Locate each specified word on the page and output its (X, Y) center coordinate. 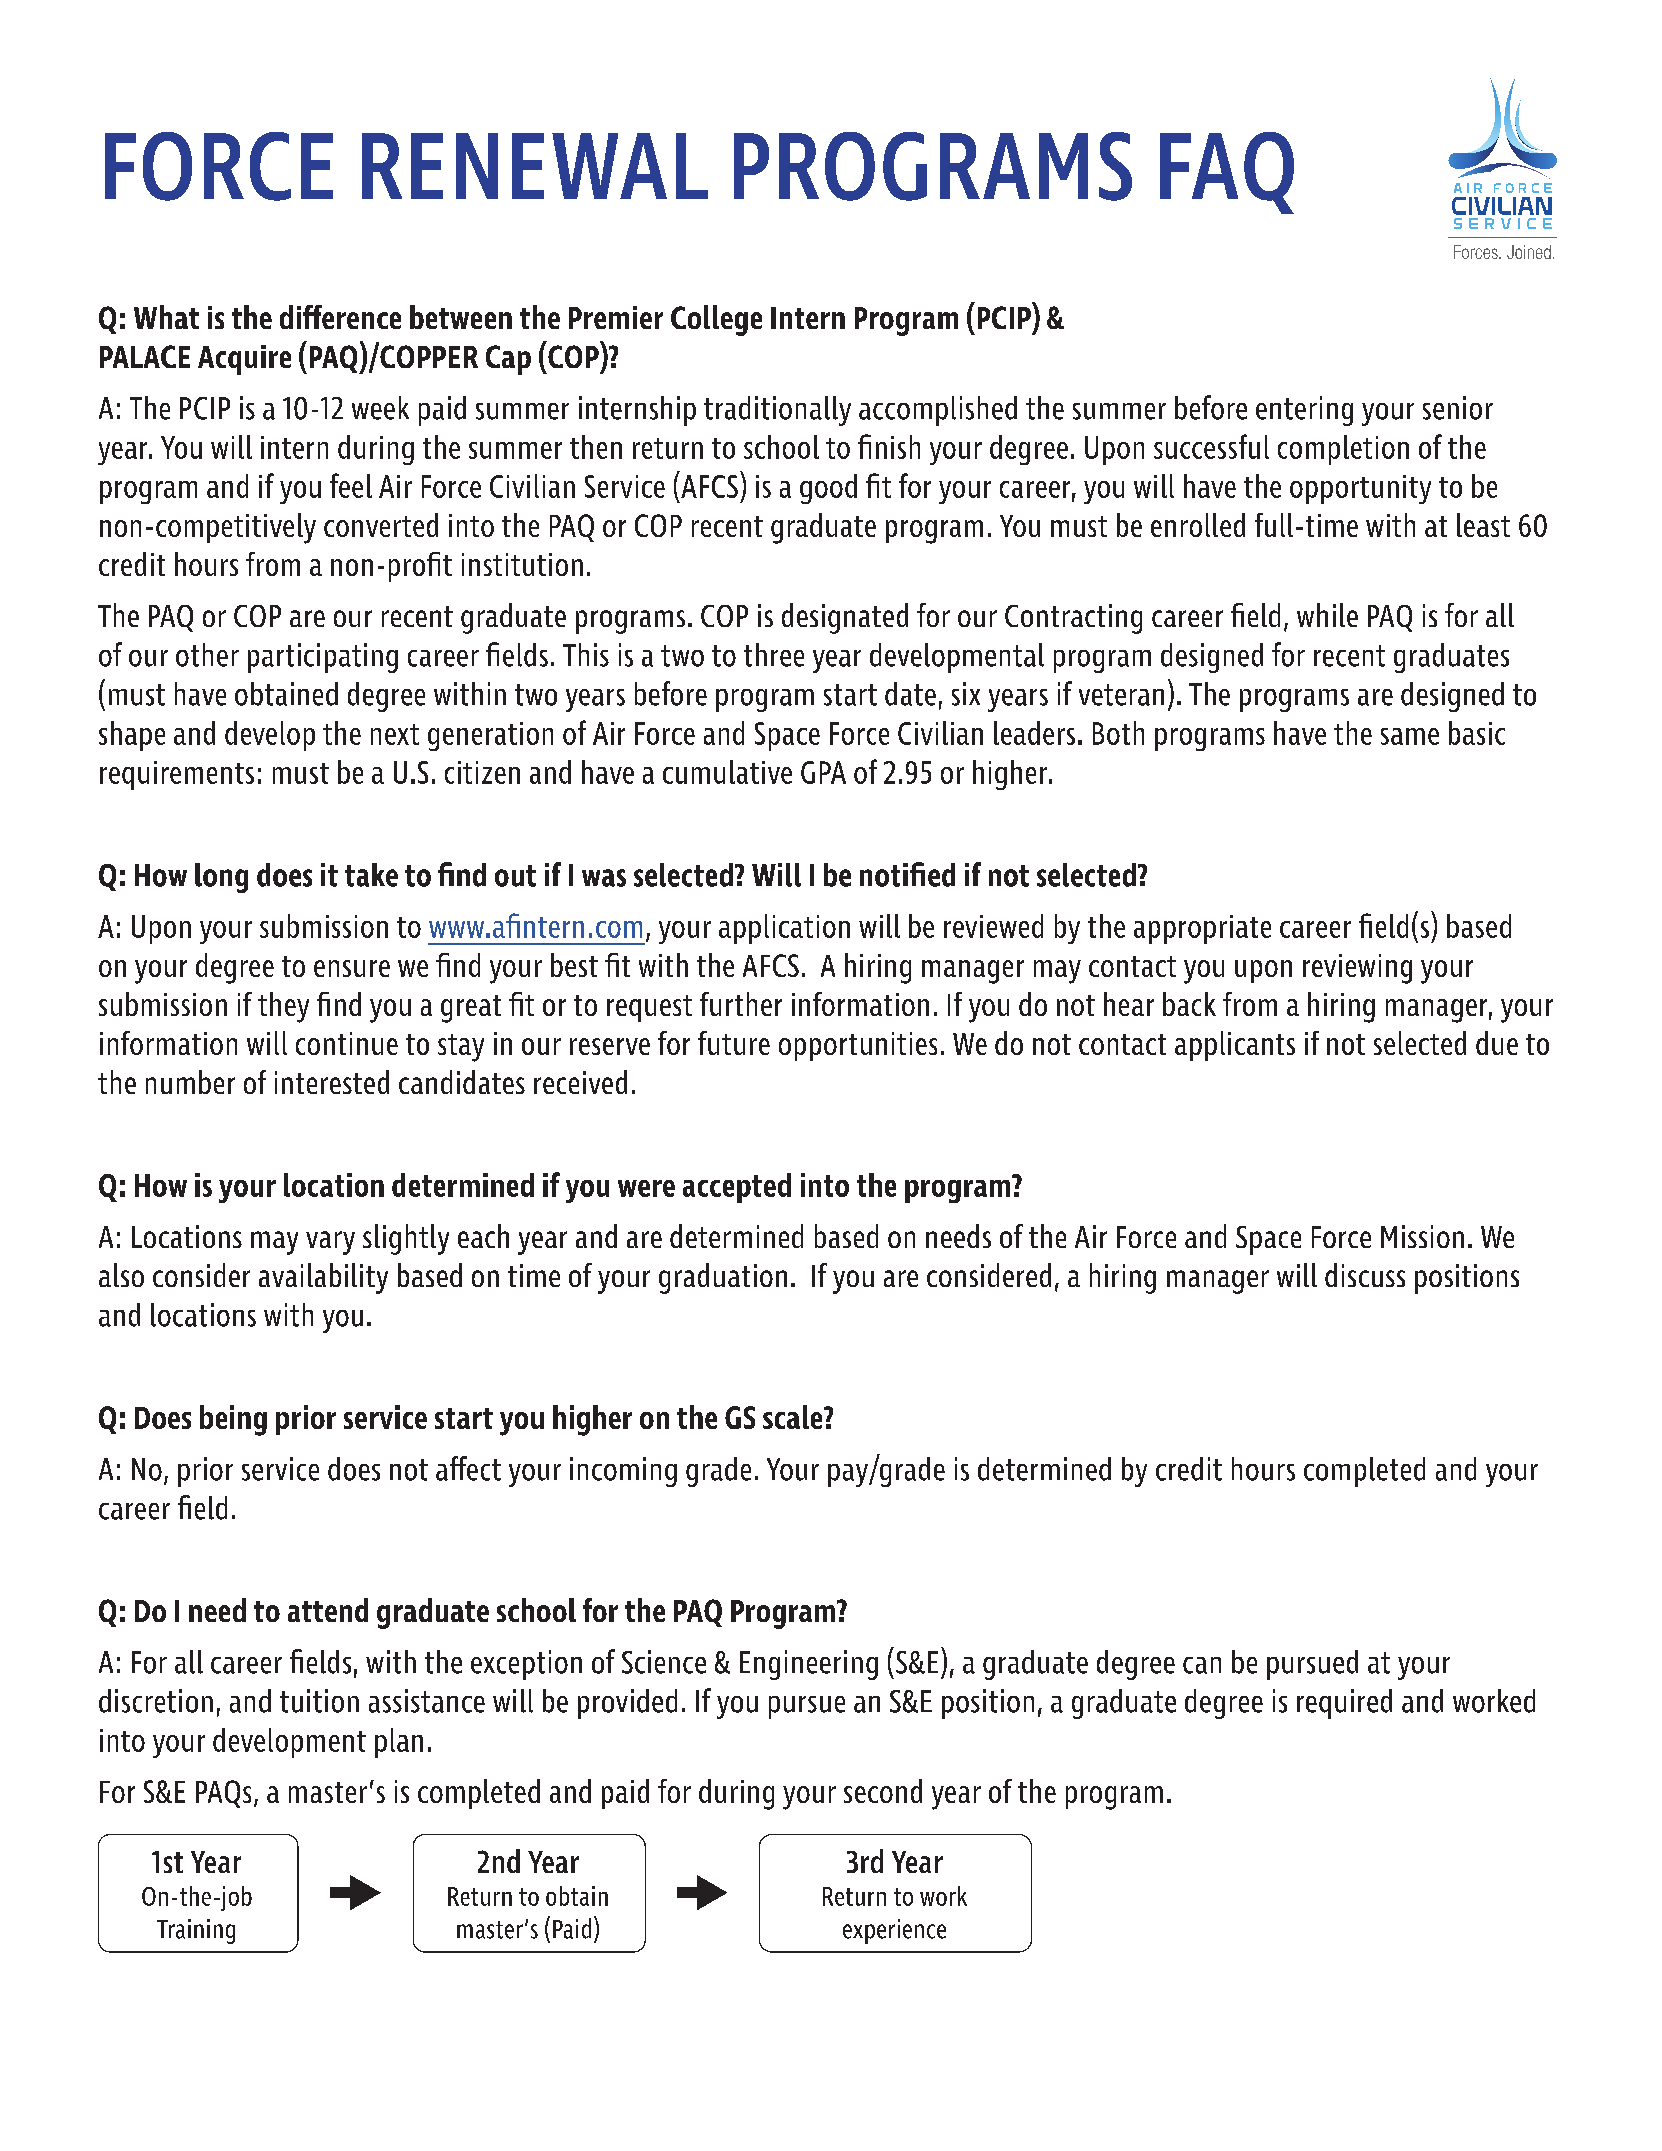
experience (894, 1931)
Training (196, 1931)
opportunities (858, 1046)
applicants (1235, 1046)
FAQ (1227, 173)
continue (347, 1043)
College (716, 320)
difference (340, 317)
